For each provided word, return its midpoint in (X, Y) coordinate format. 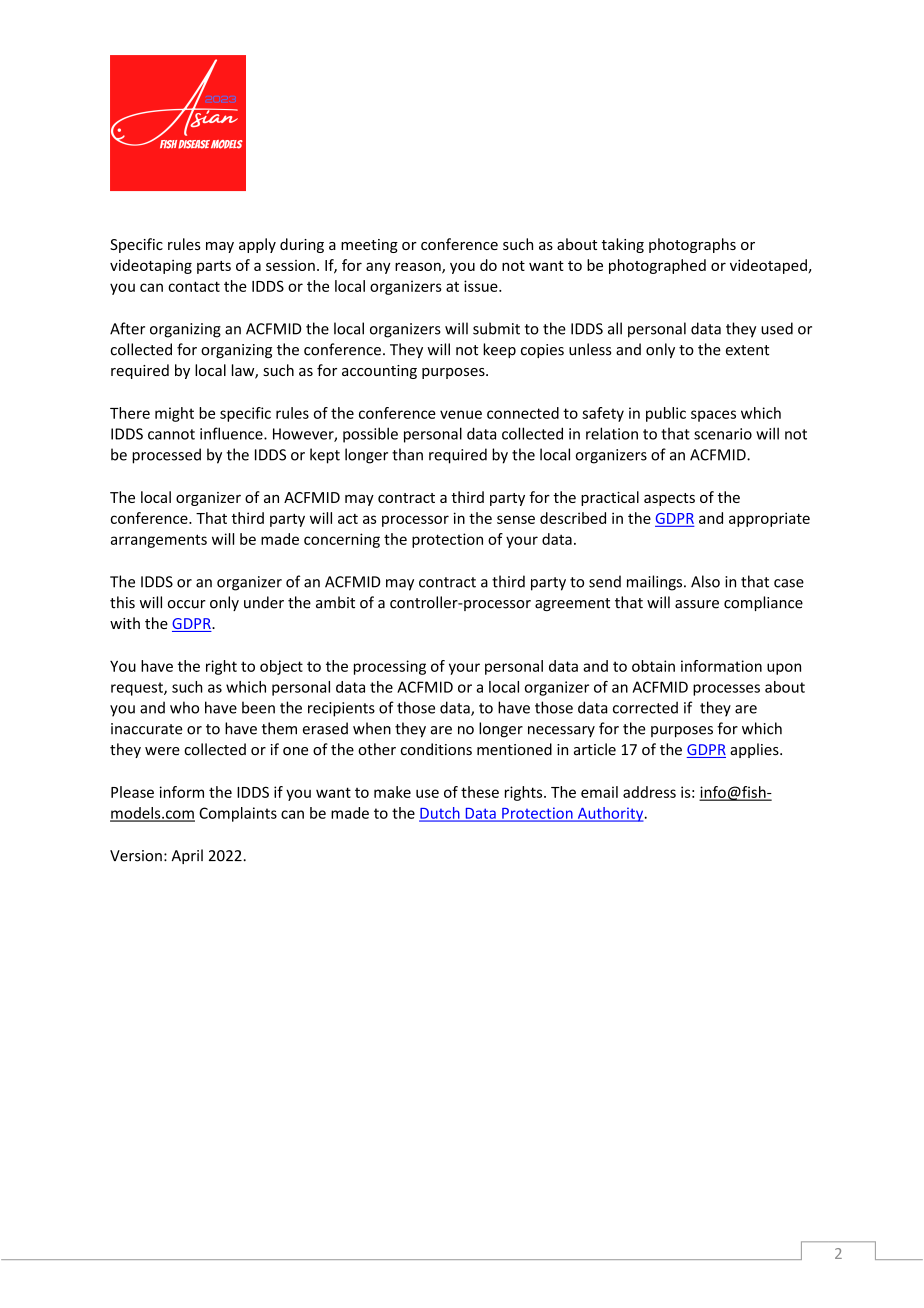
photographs (692, 245)
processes (726, 690)
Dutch (440, 814)
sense (516, 519)
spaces (713, 416)
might (174, 414)
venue (461, 414)
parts (214, 267)
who (184, 707)
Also (705, 581)
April (187, 856)
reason (419, 267)
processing (390, 667)
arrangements (159, 541)
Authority (610, 814)
